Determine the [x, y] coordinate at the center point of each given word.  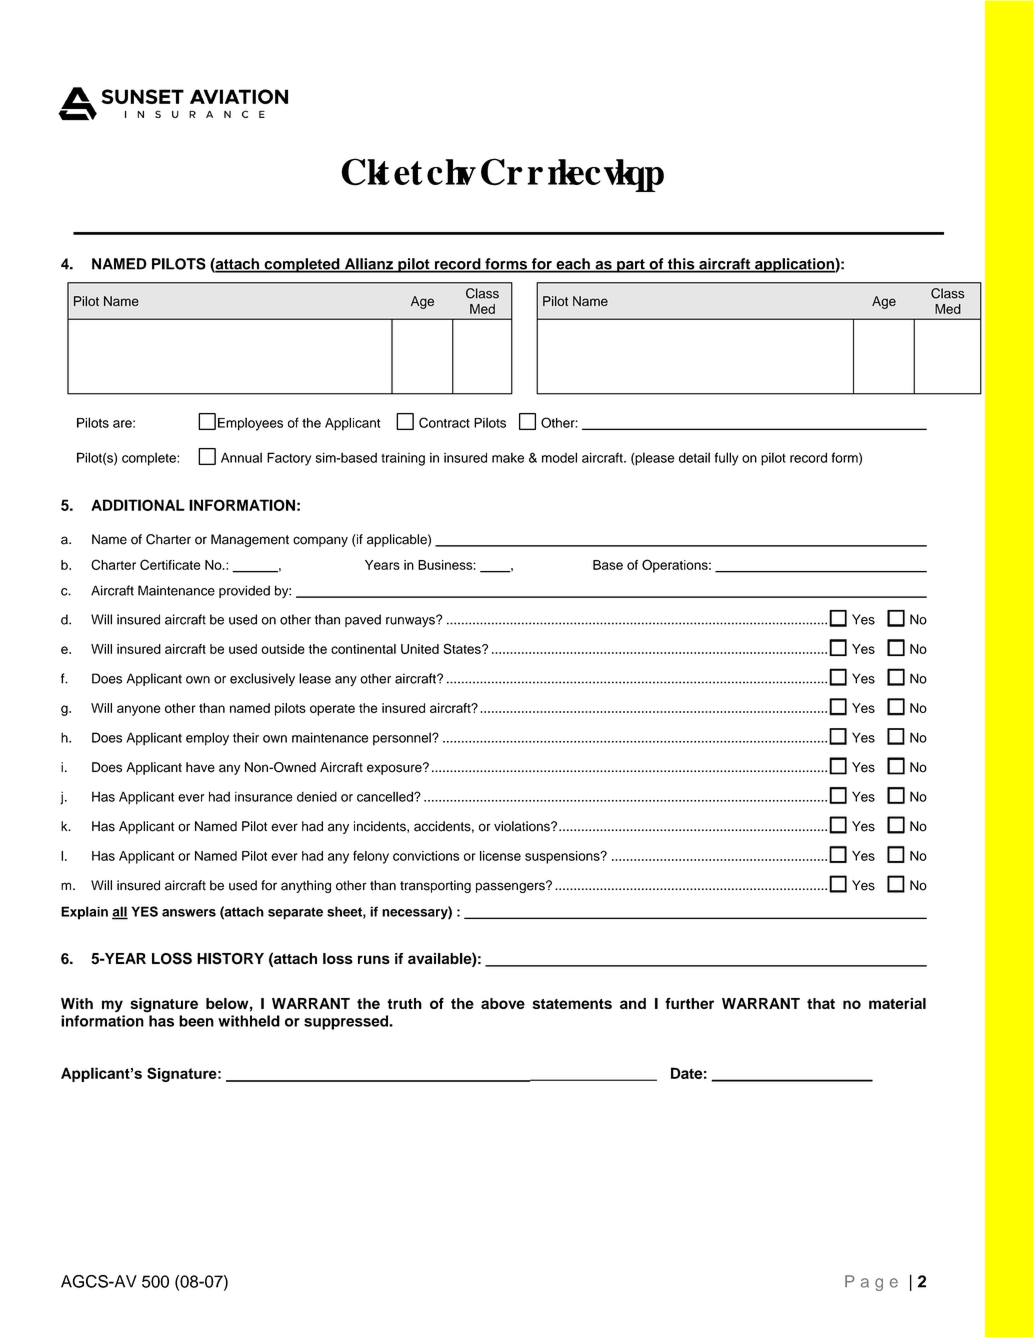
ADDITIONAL [138, 505]
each [573, 265]
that [821, 1003]
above [503, 1003]
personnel [403, 739]
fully [726, 459]
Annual [241, 457]
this [681, 265]
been [196, 1021]
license [500, 856]
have [200, 767]
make [508, 457]
